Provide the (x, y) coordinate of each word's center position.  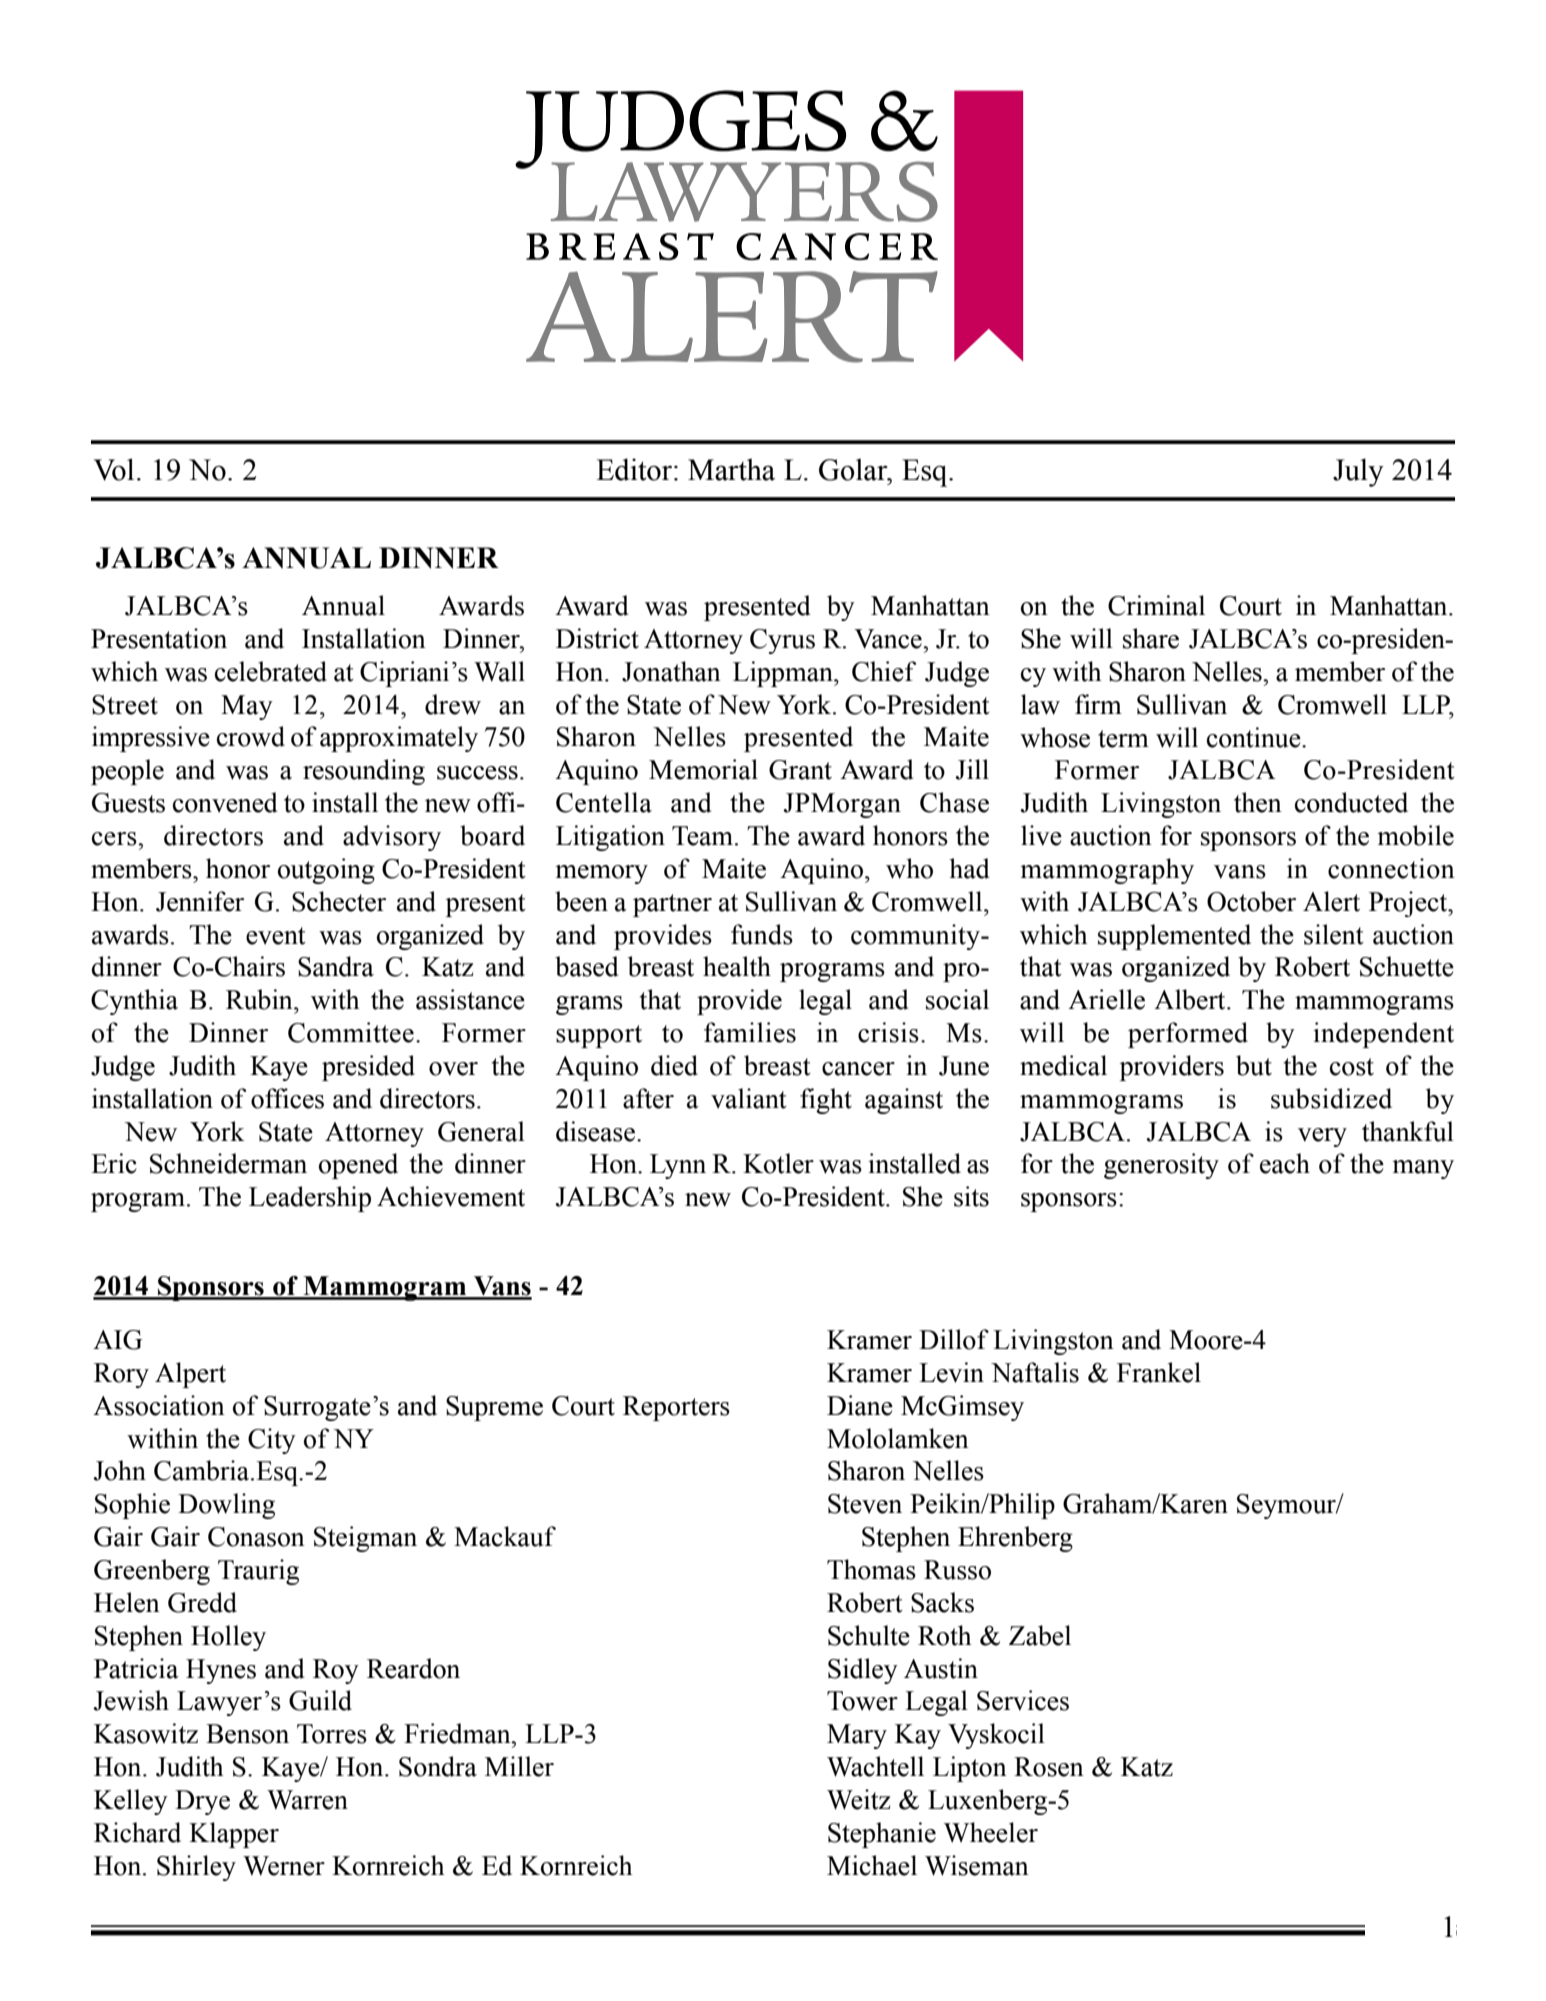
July (1358, 472)
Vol (114, 469)
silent (1334, 934)
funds (762, 934)
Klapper (234, 1835)
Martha (731, 469)
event (276, 936)
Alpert (190, 1375)
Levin (951, 1372)
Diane (860, 1405)
